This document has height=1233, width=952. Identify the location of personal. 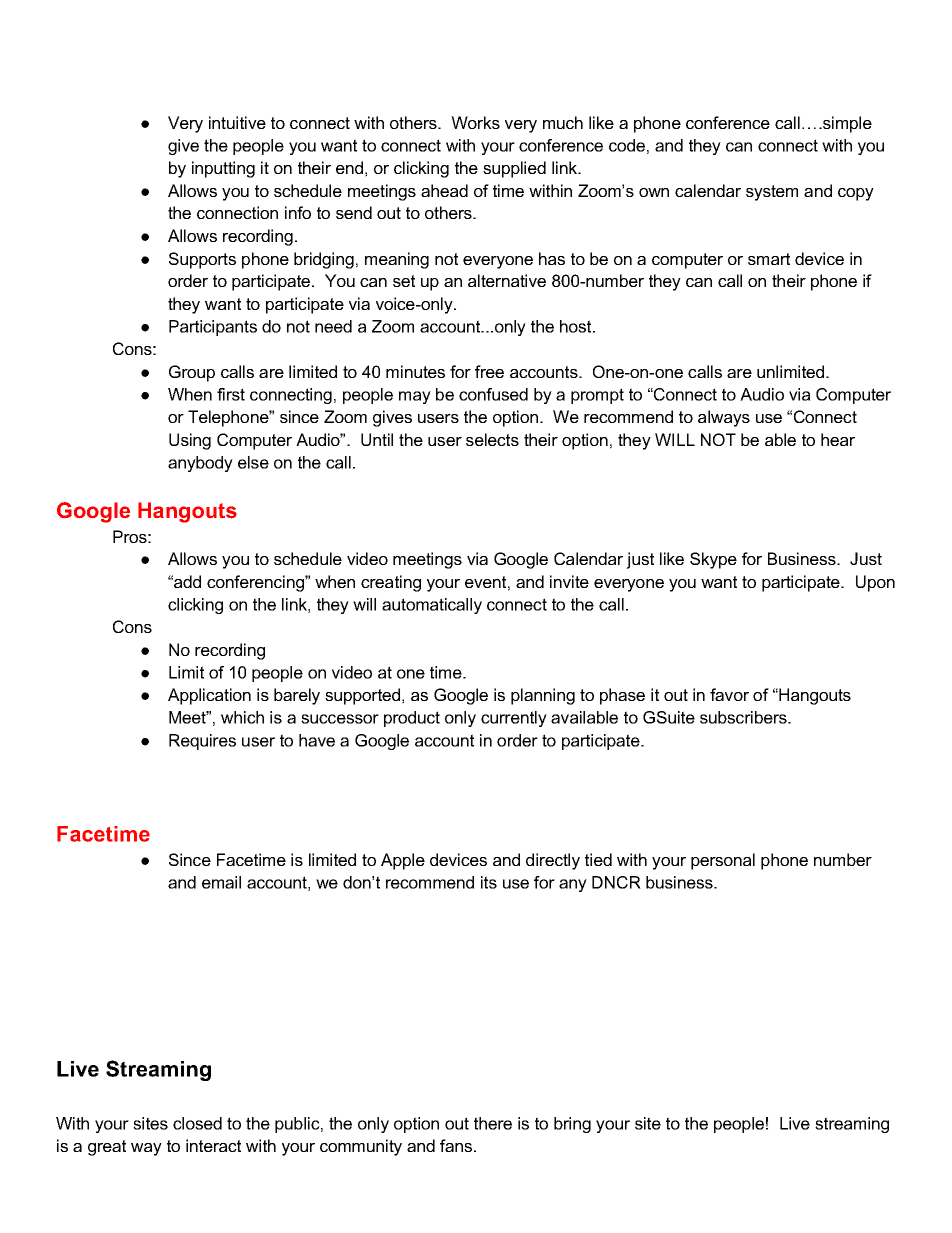
(723, 861).
